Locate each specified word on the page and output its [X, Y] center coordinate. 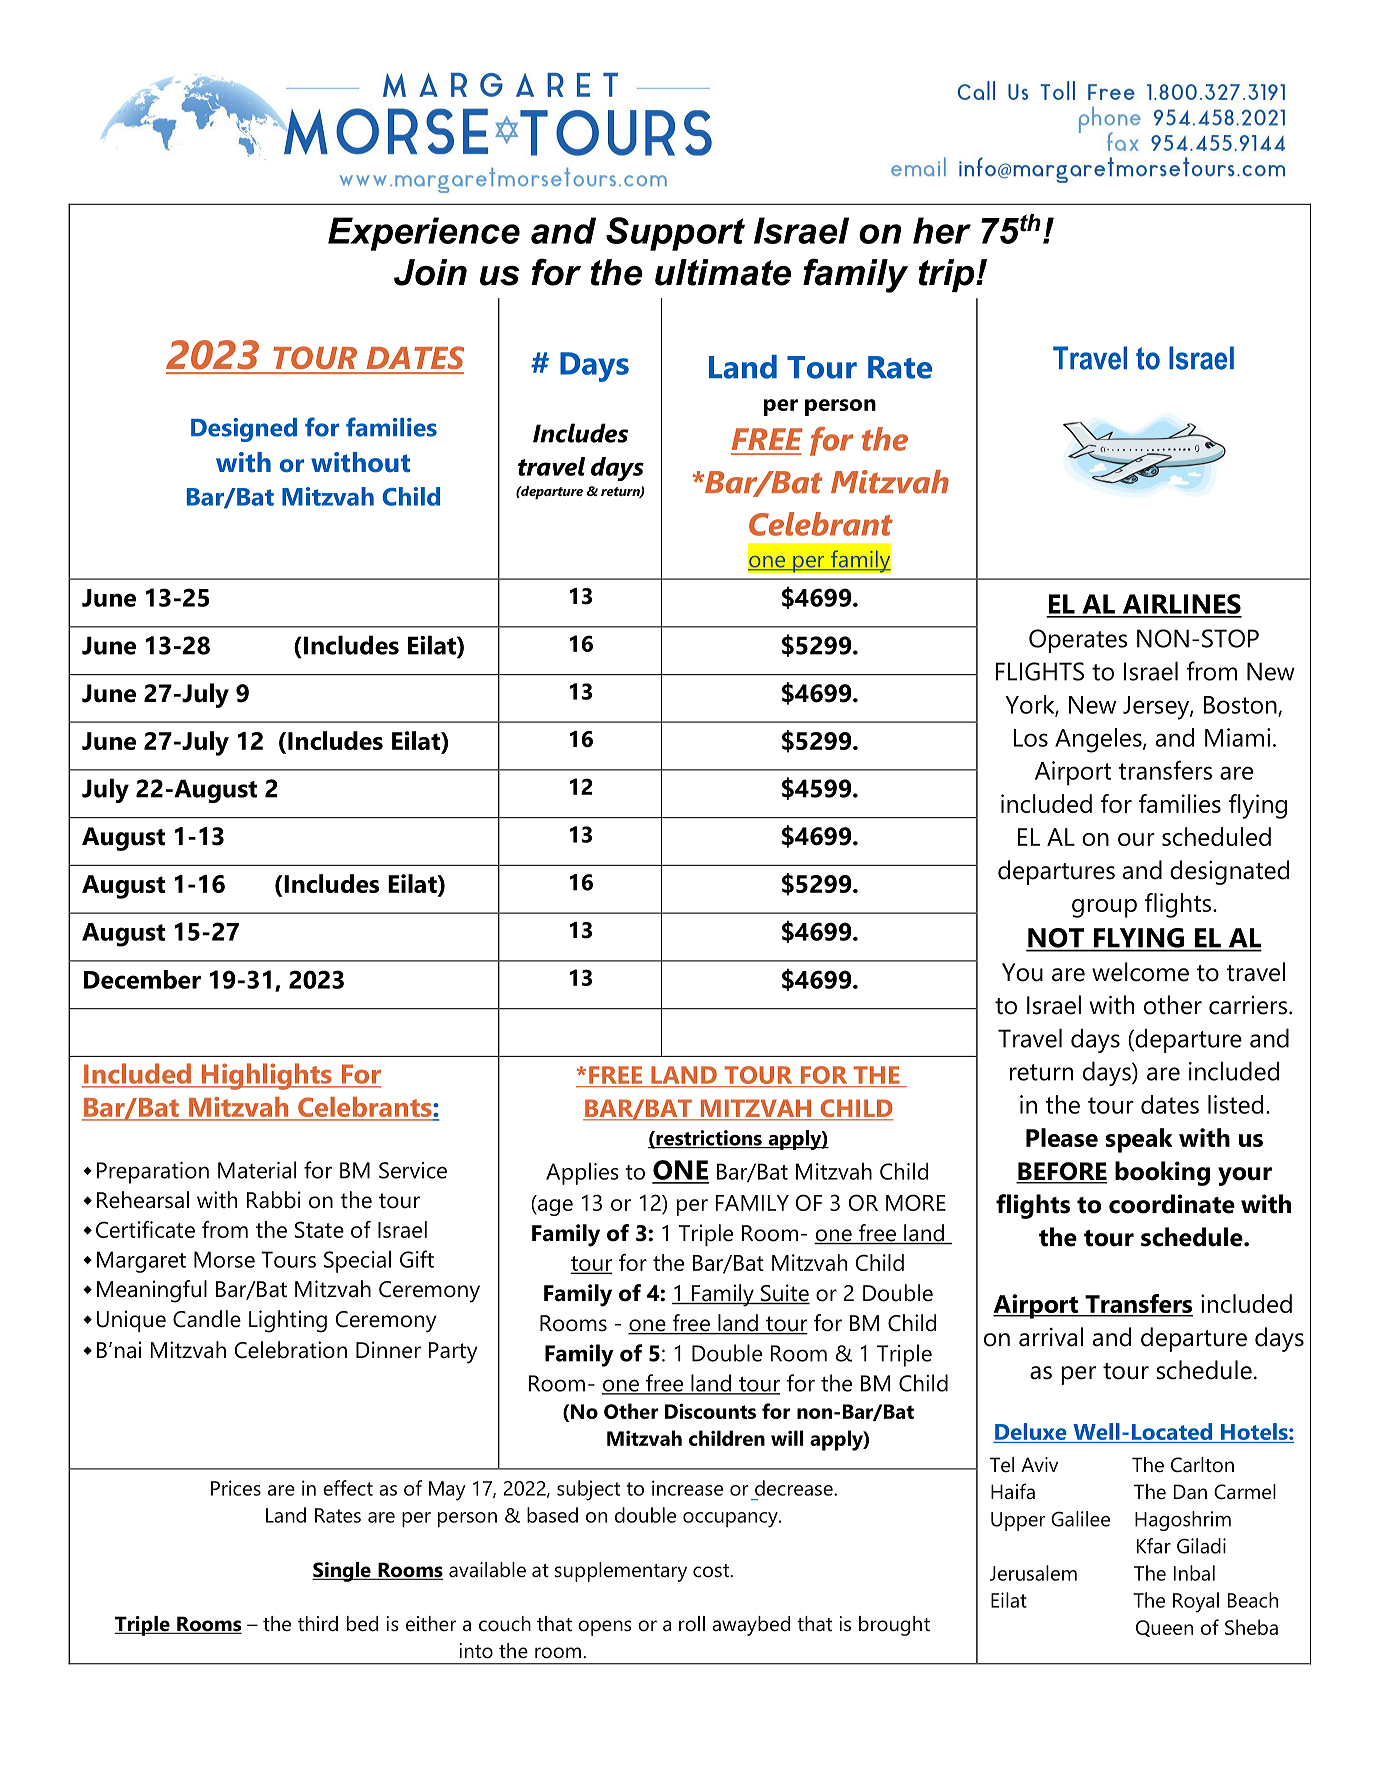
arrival [1051, 1337]
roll [692, 1624]
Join [430, 272]
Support [675, 234]
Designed [244, 430]
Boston [1241, 706]
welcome [1140, 972]
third [318, 1624]
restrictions [709, 1139]
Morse [224, 1259]
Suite [784, 1294]
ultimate [723, 272]
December [142, 979]
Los [1031, 738]
